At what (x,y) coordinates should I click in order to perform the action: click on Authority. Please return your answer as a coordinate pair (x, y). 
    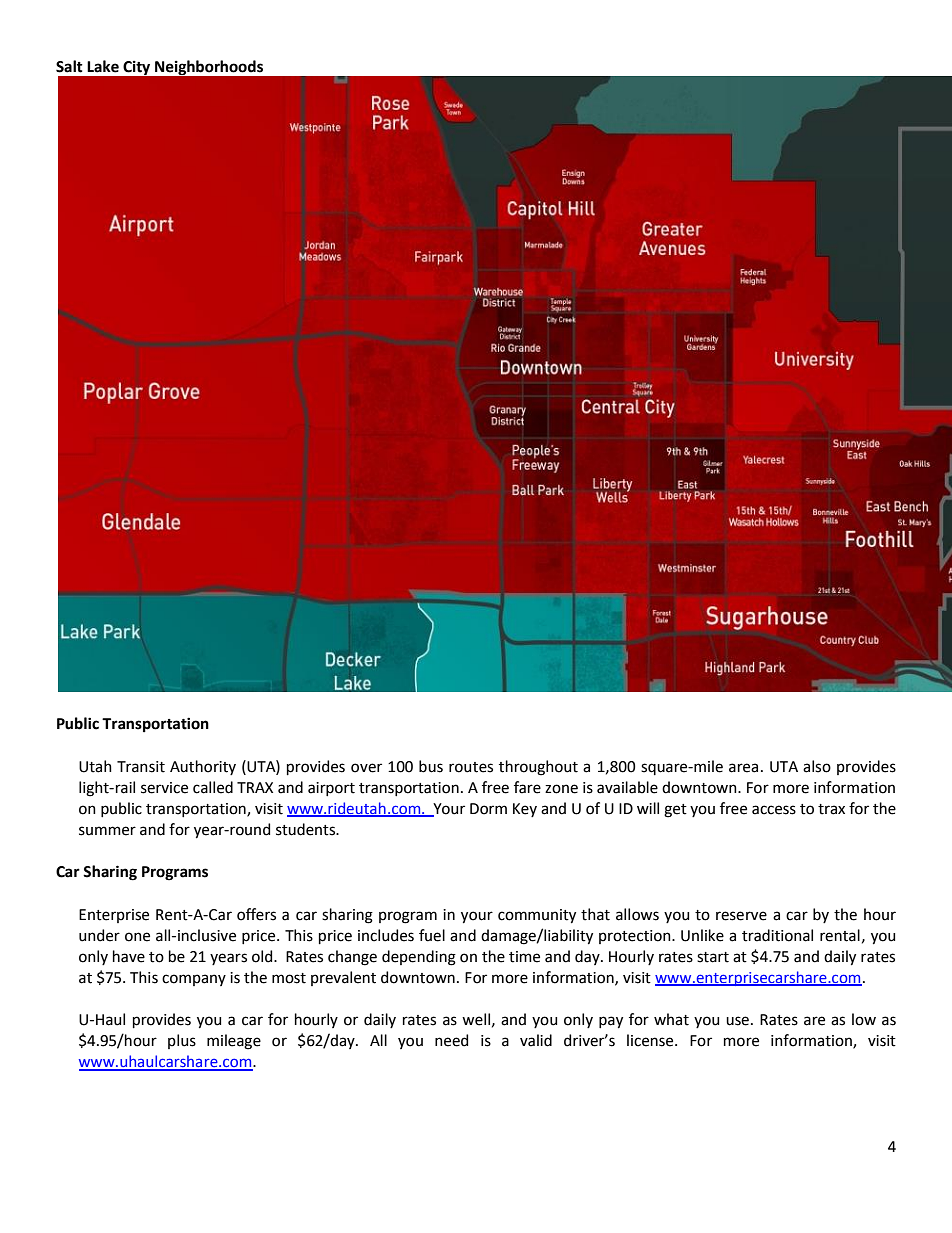
    Looking at the image, I should click on (203, 767).
